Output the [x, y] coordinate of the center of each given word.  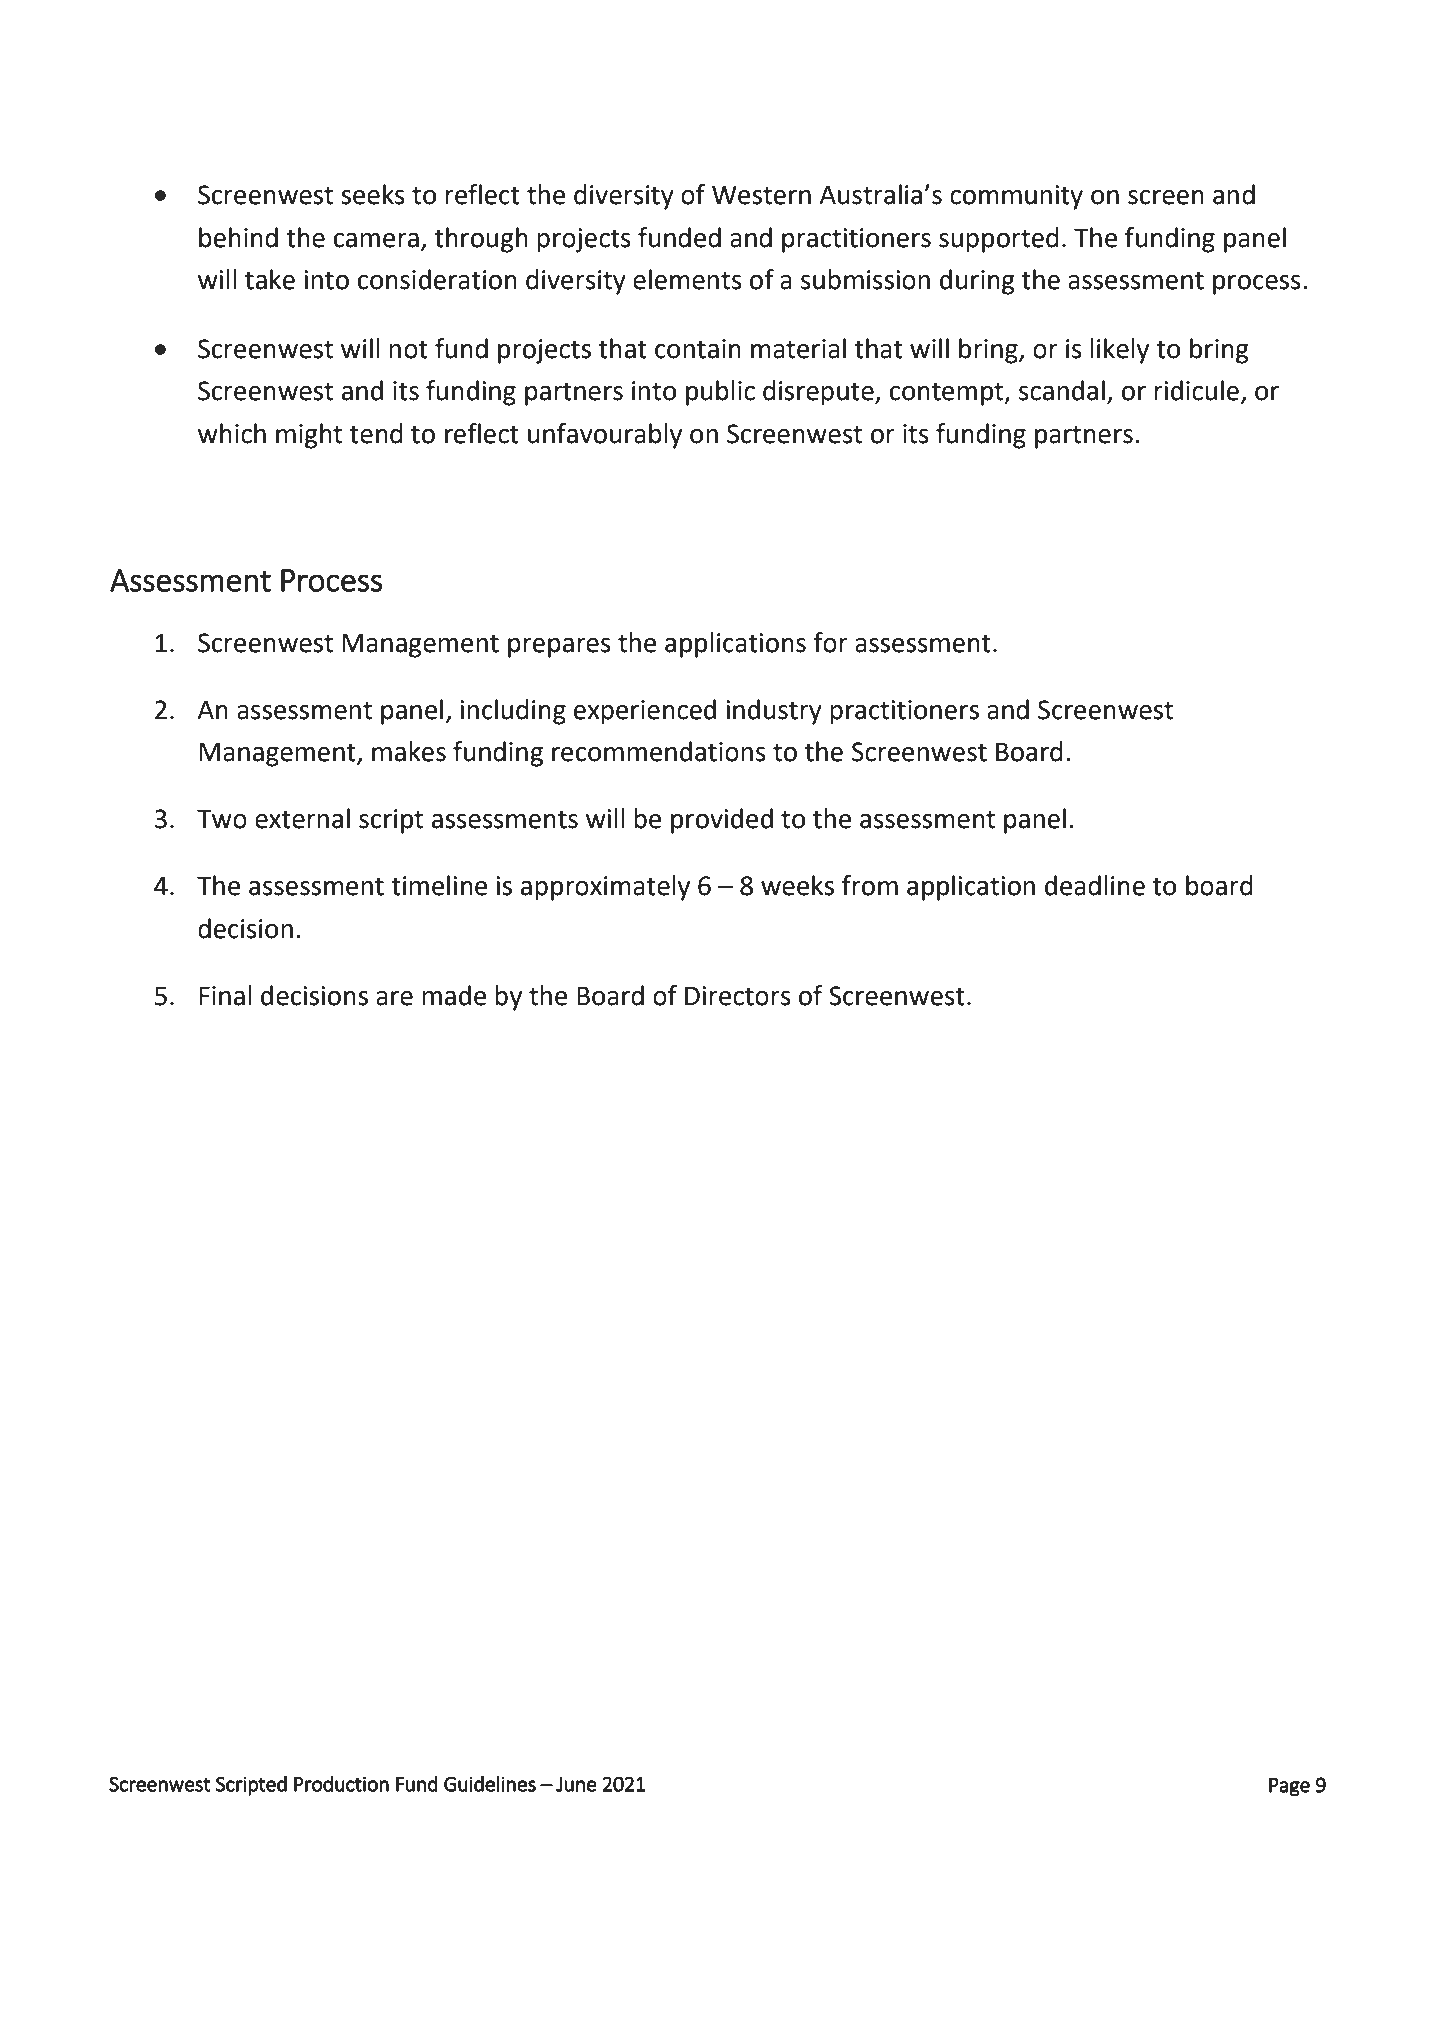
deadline [1095, 885]
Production [341, 1784]
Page [1289, 1787]
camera [376, 240]
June [576, 1784]
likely [1119, 351]
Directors [738, 996]
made [454, 995]
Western [761, 195]
